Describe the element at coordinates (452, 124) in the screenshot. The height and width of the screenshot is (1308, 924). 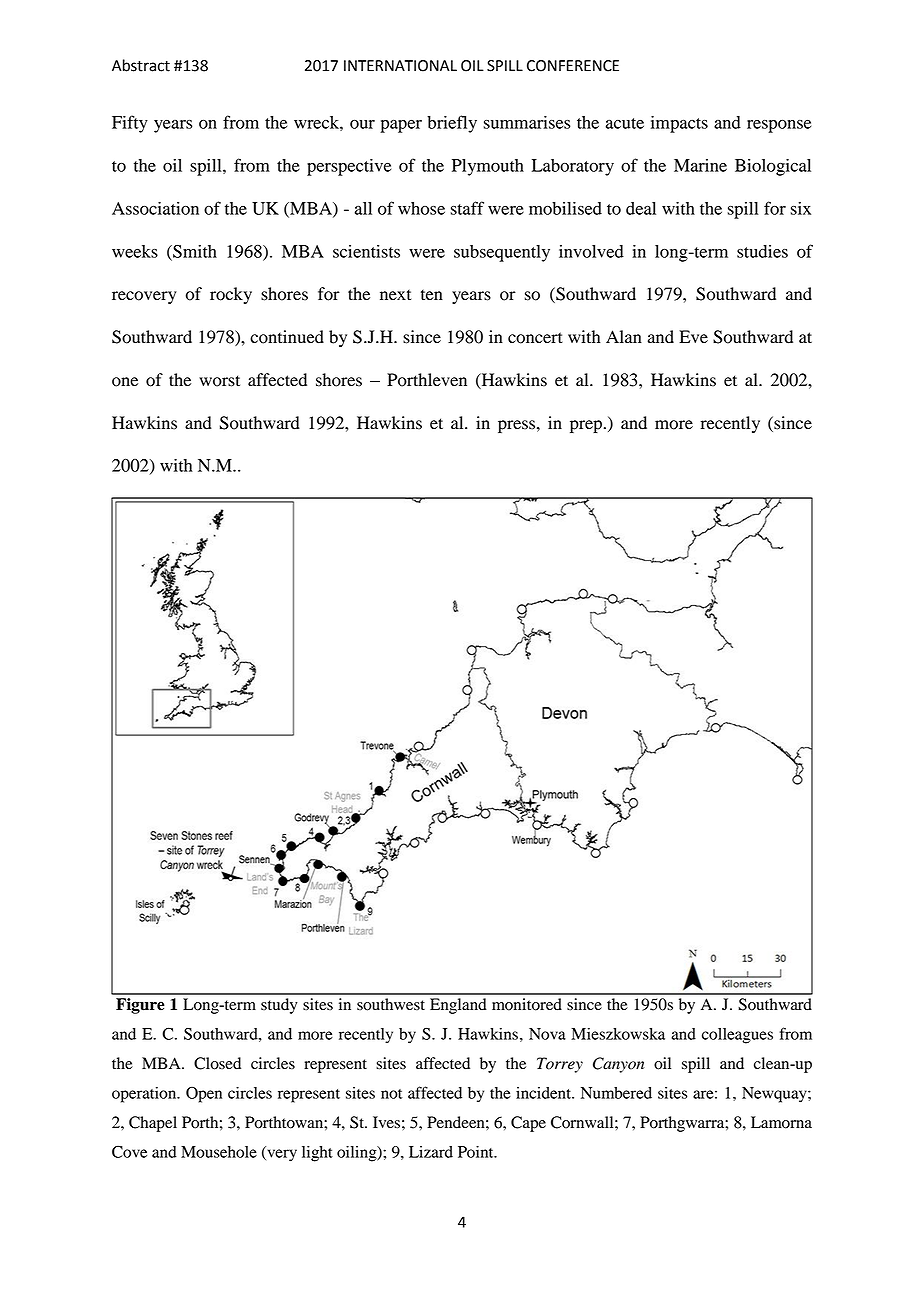
I see `briefly` at that location.
